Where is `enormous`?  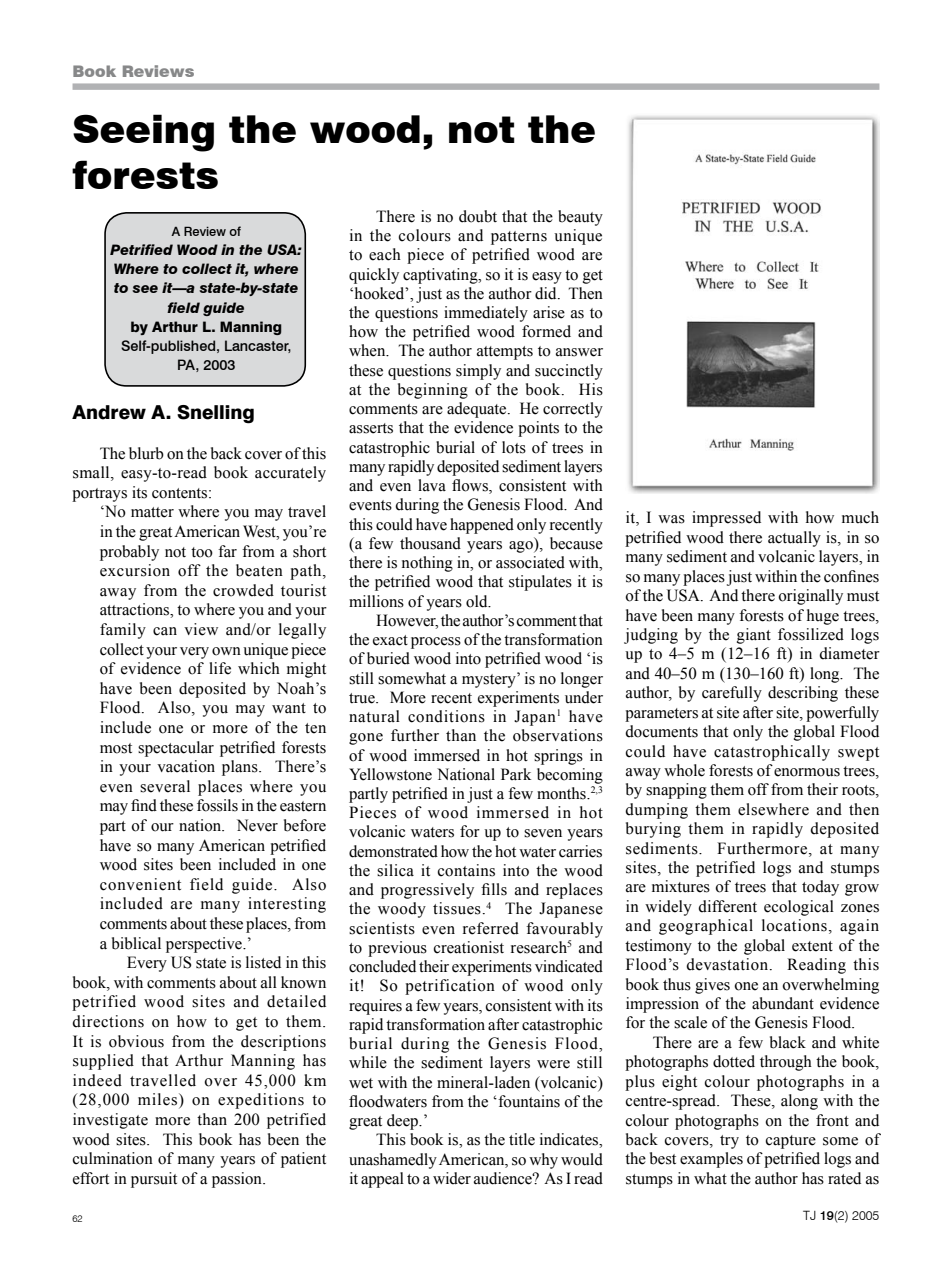 enormous is located at coordinates (807, 772).
